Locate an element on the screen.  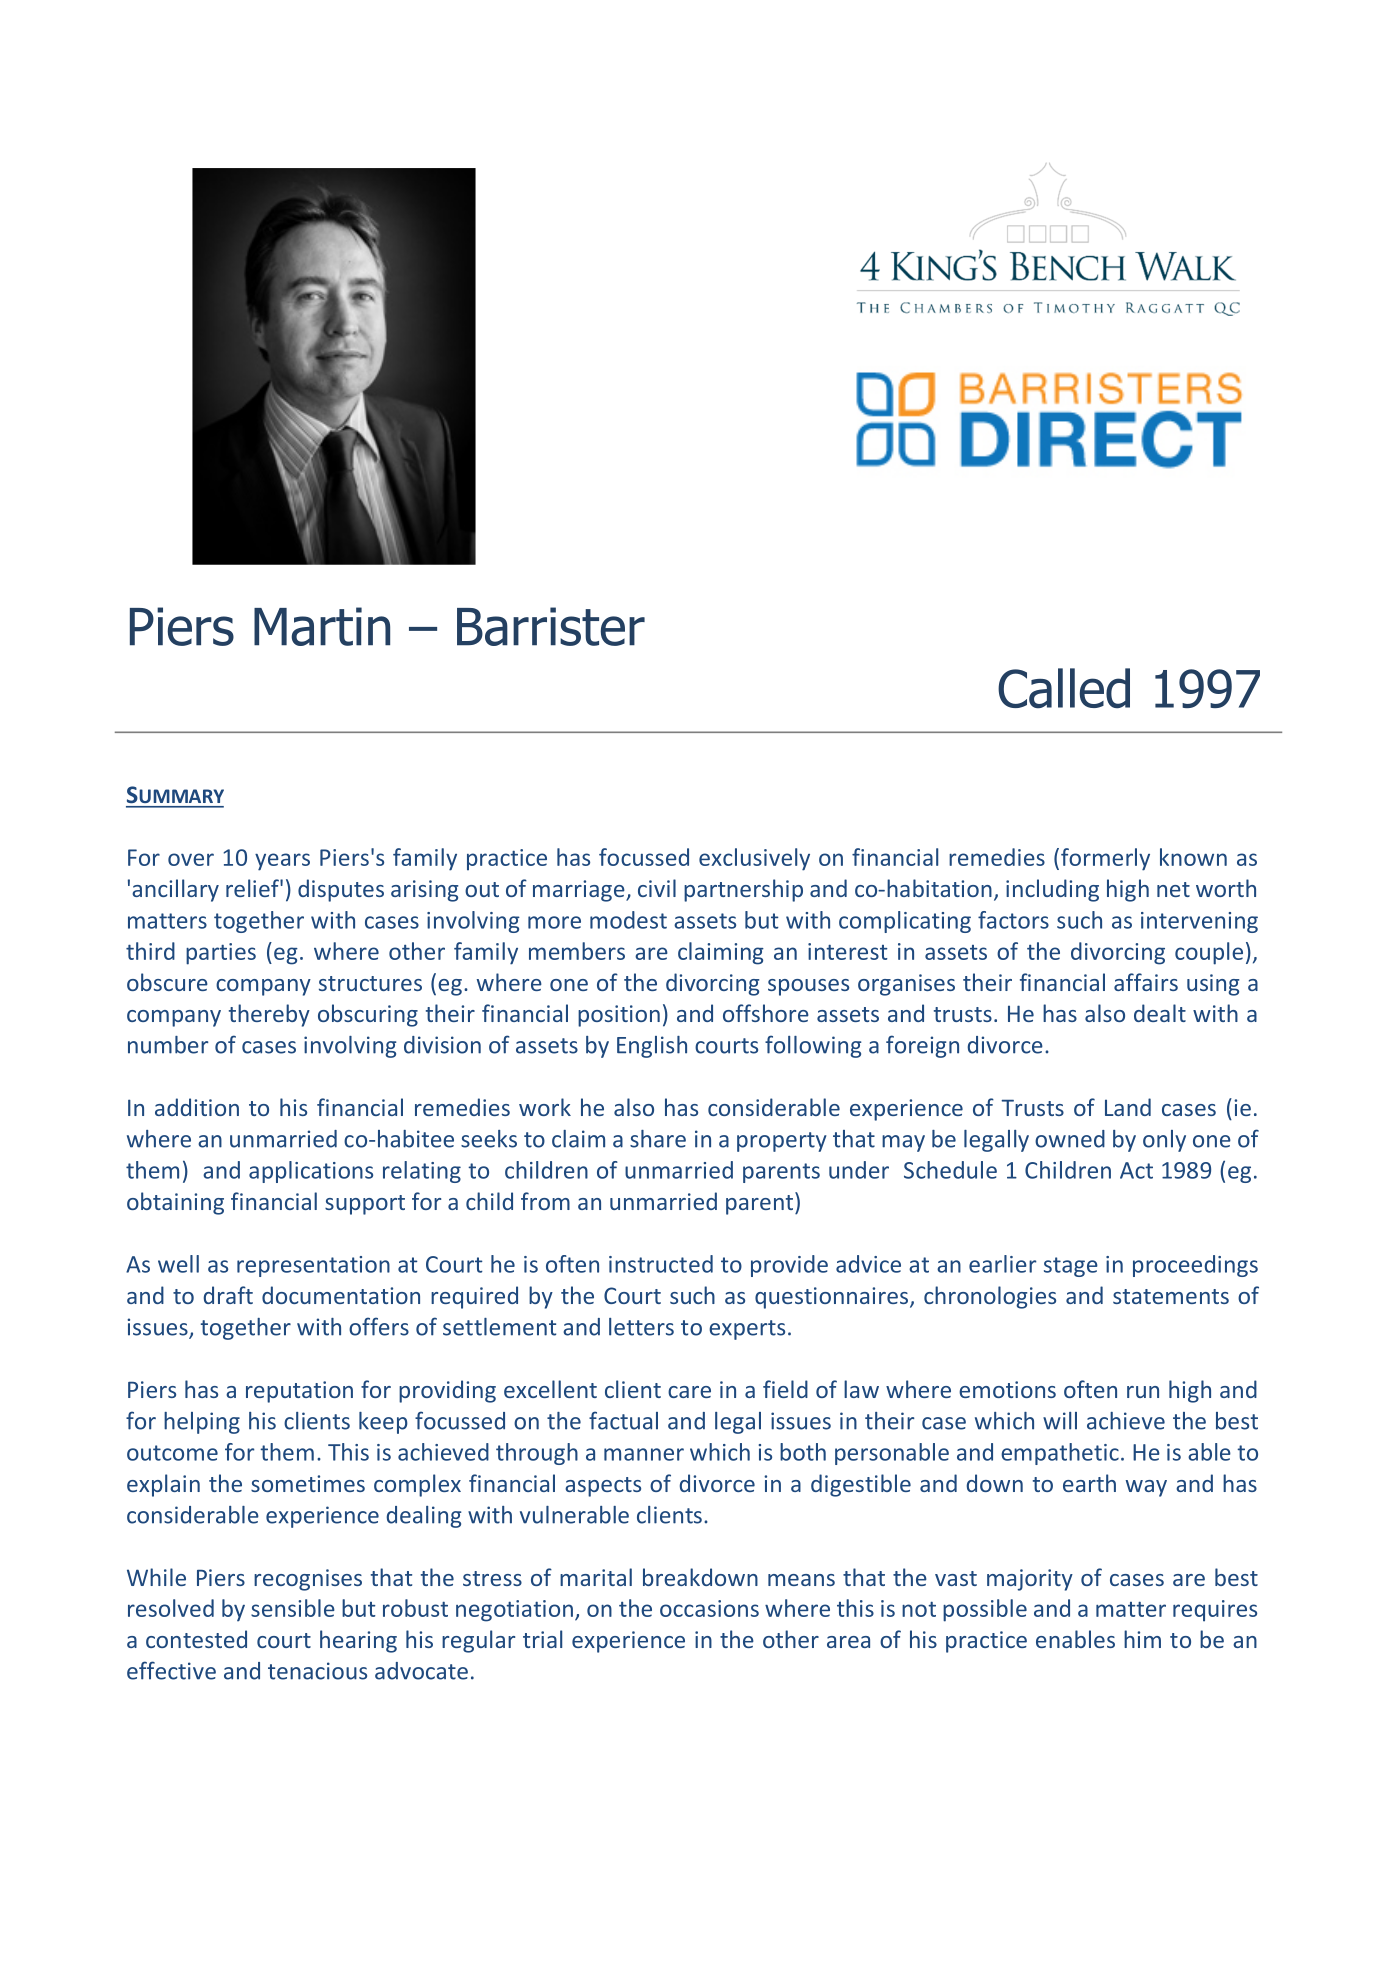
occasions is located at coordinates (709, 1608).
